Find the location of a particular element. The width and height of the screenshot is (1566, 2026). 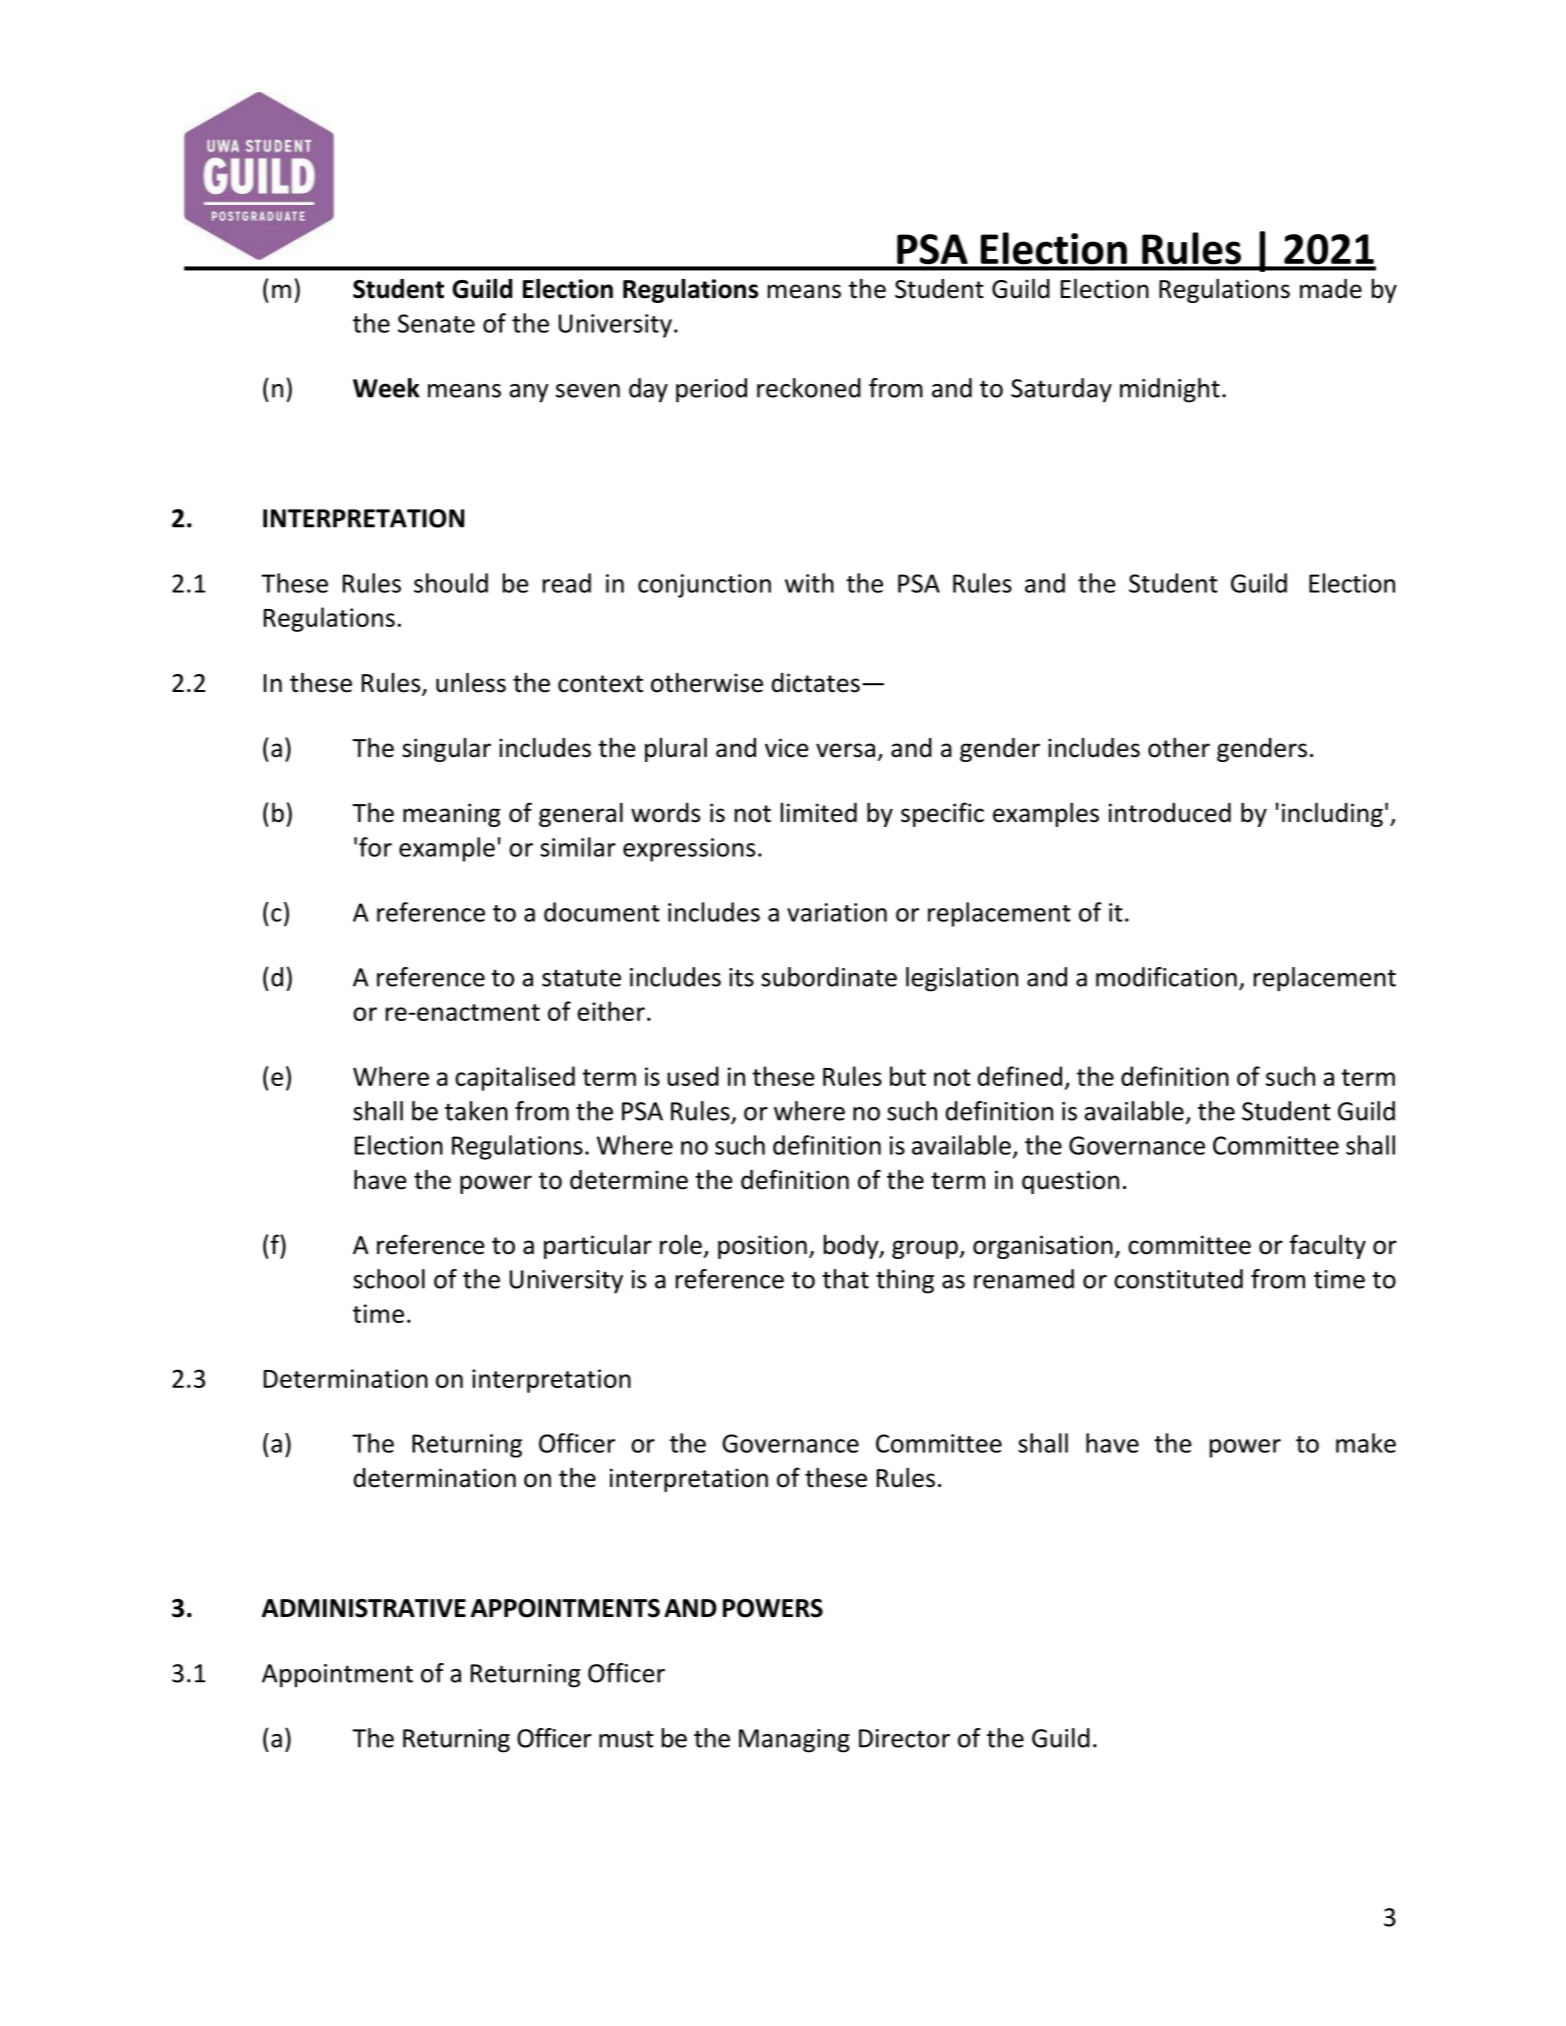

Senate is located at coordinates (436, 323).
